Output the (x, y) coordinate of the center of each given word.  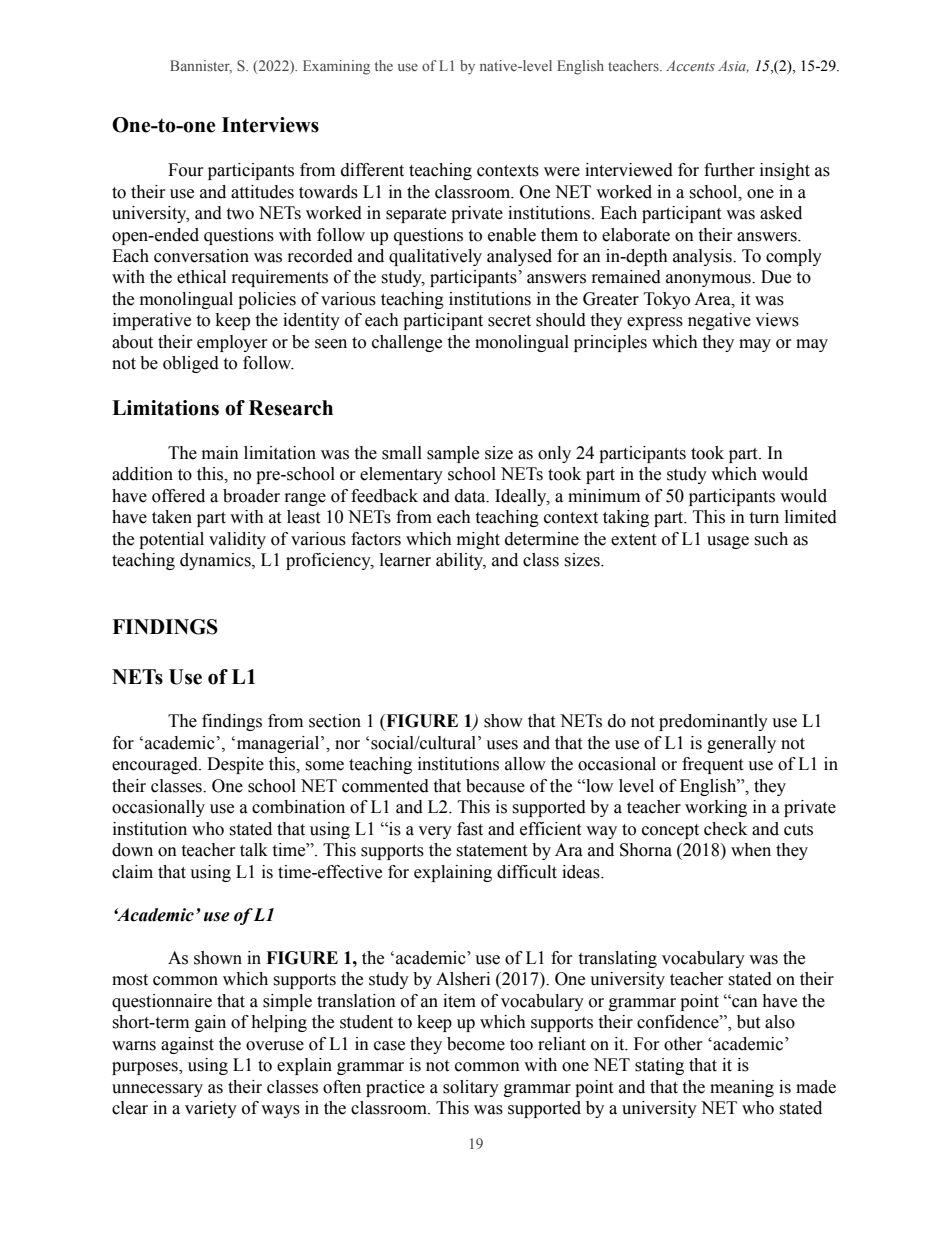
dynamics (216, 561)
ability (461, 561)
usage (728, 542)
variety (211, 1109)
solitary (471, 1088)
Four (186, 170)
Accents (690, 65)
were (562, 172)
